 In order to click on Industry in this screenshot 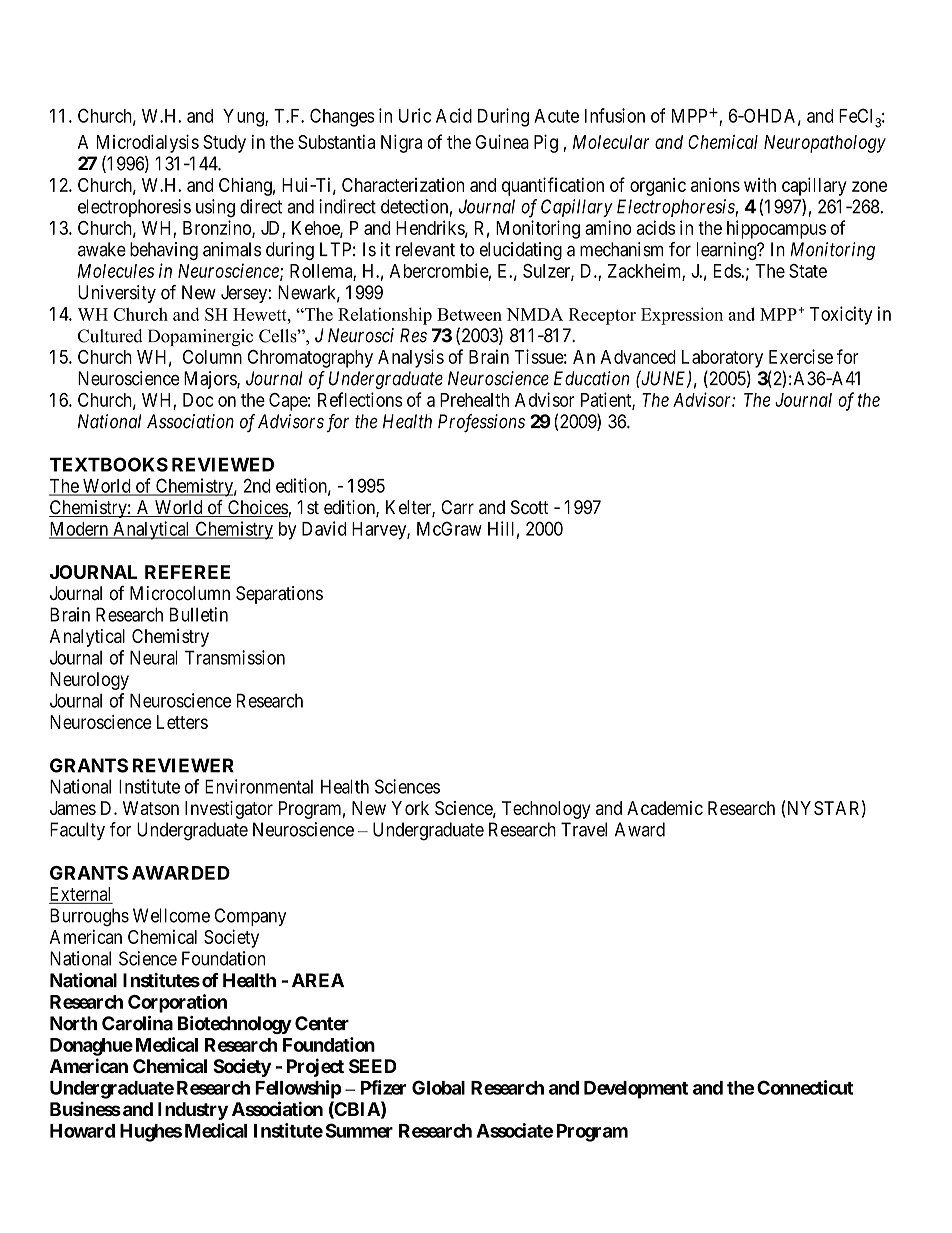, I will do `click(193, 1111)`.
